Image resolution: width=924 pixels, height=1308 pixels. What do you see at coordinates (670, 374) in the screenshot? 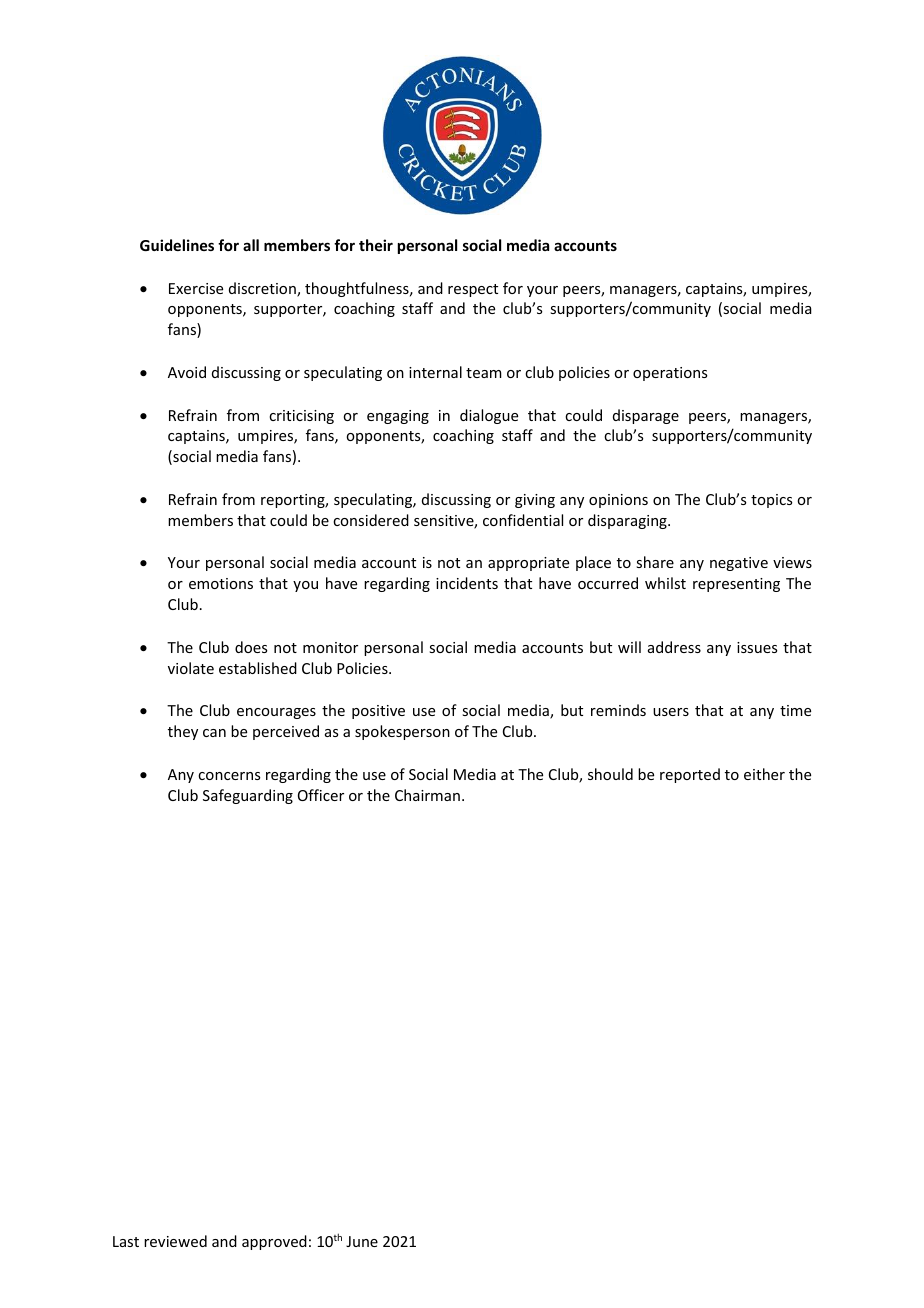
I see `operations` at bounding box center [670, 374].
